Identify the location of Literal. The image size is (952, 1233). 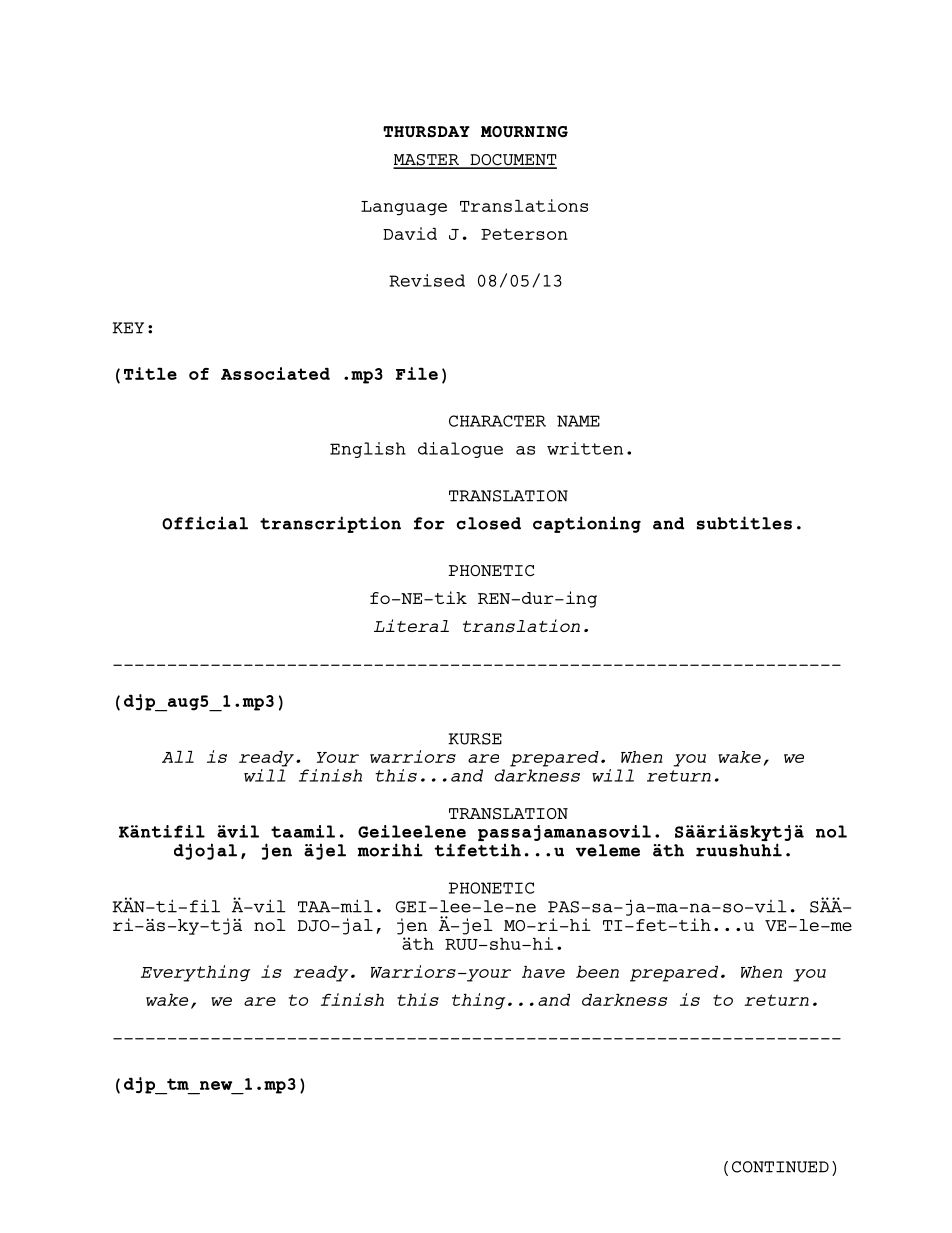
(411, 625).
